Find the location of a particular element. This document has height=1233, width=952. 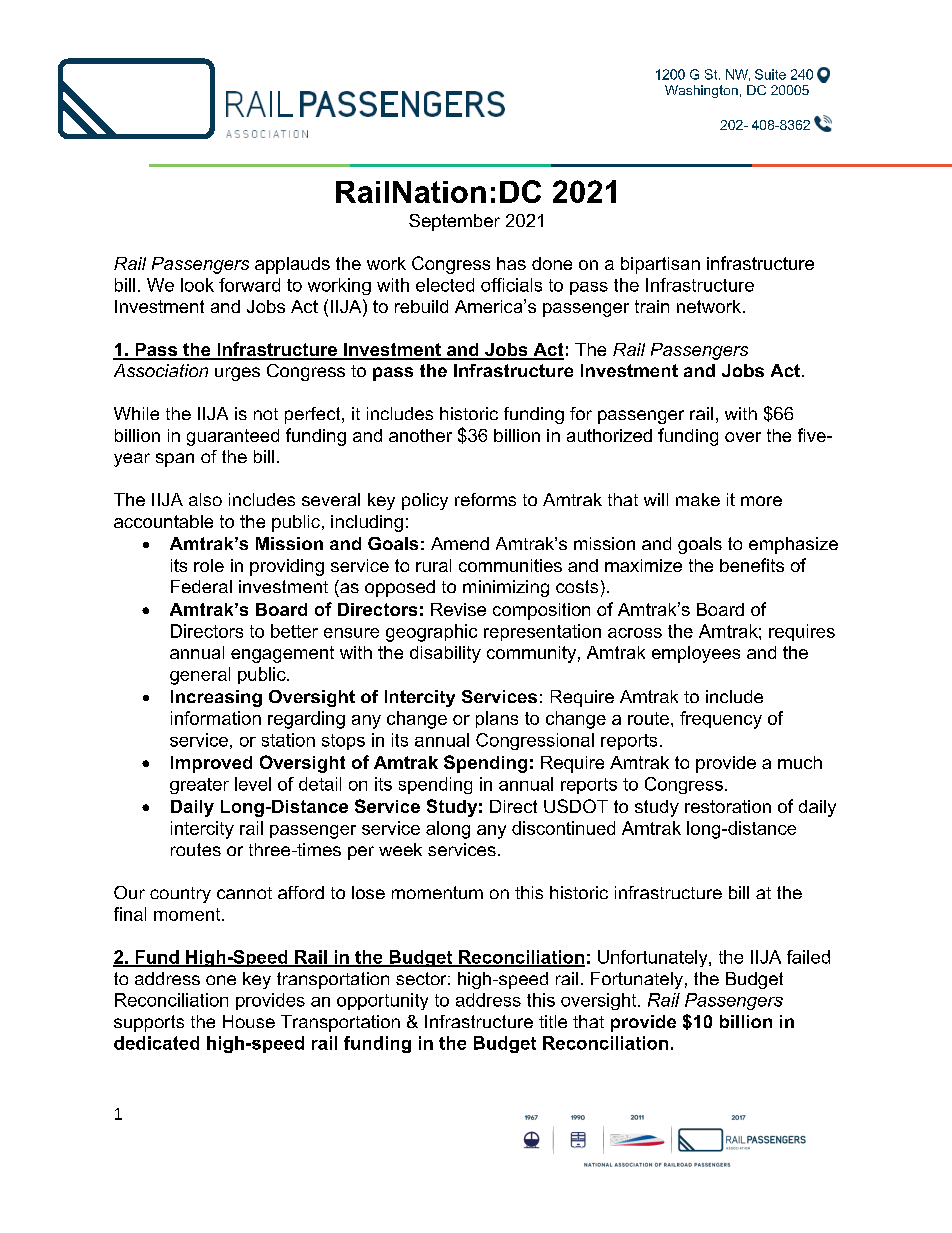

Amend is located at coordinates (460, 543).
